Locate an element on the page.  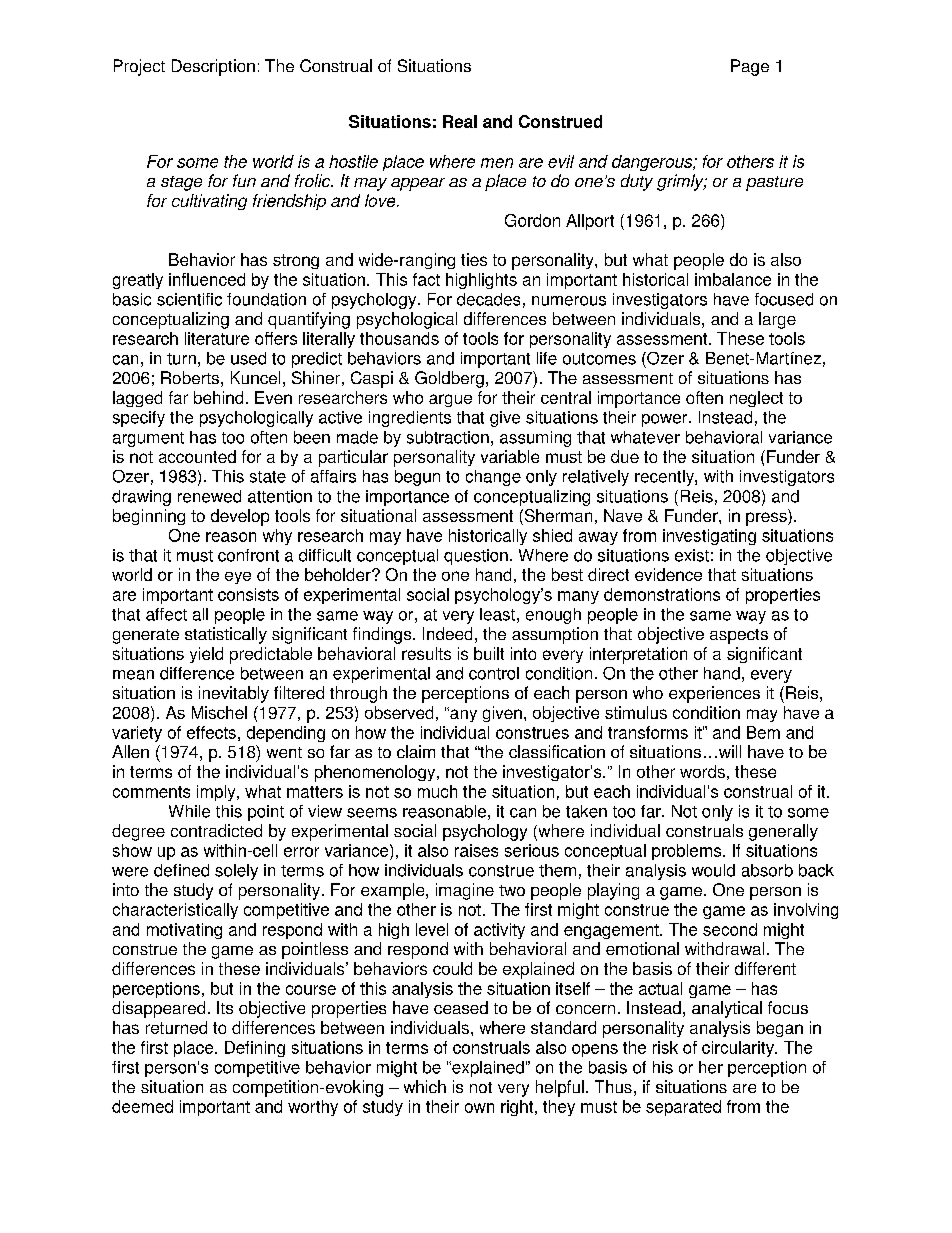
generally is located at coordinates (783, 832).
